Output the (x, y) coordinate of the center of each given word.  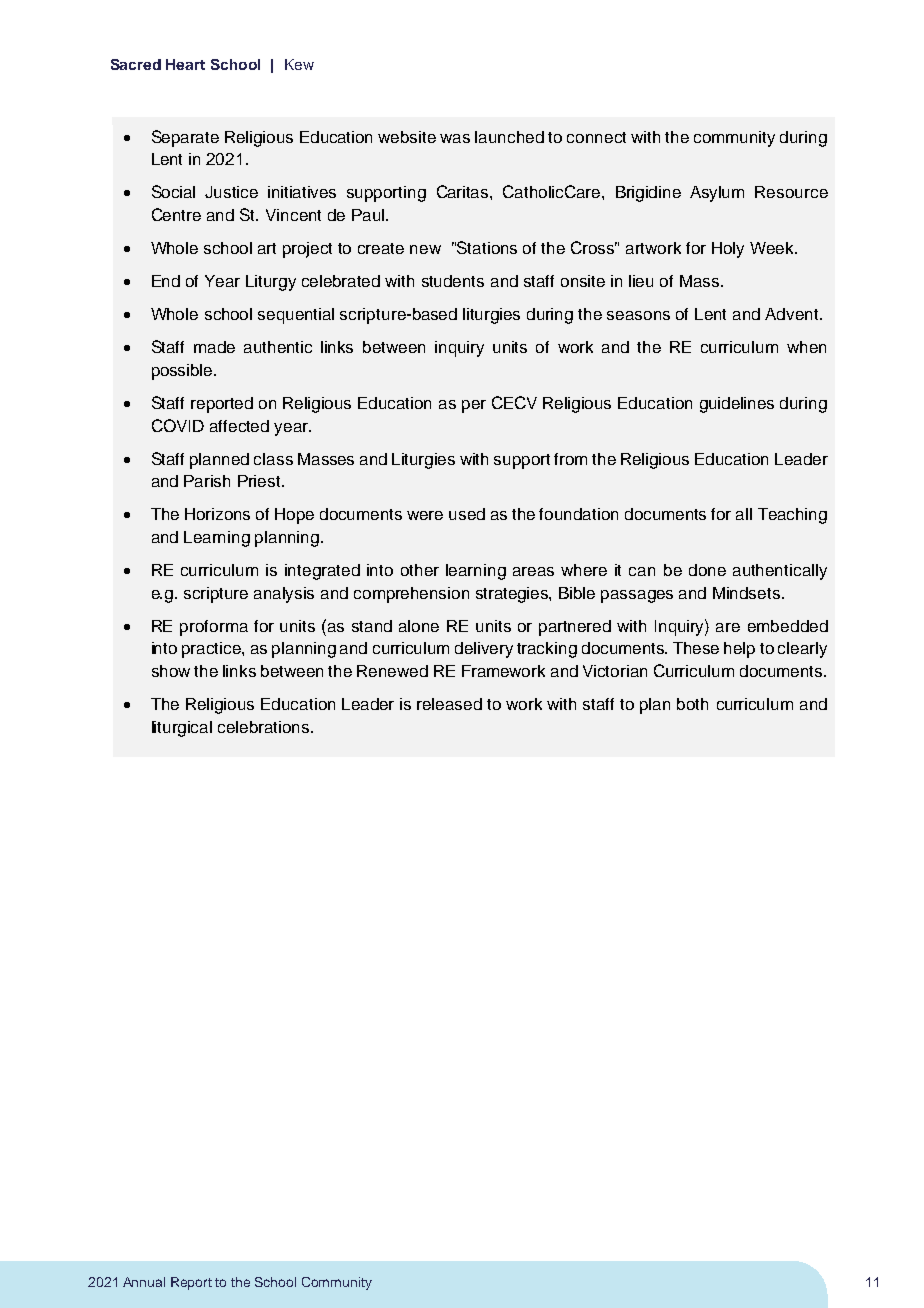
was (455, 138)
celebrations (265, 727)
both (692, 704)
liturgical (182, 729)
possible (183, 372)
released (449, 704)
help (739, 650)
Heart (185, 64)
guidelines (737, 405)
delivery (484, 650)
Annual (144, 1282)
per (474, 406)
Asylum (717, 194)
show (171, 671)
